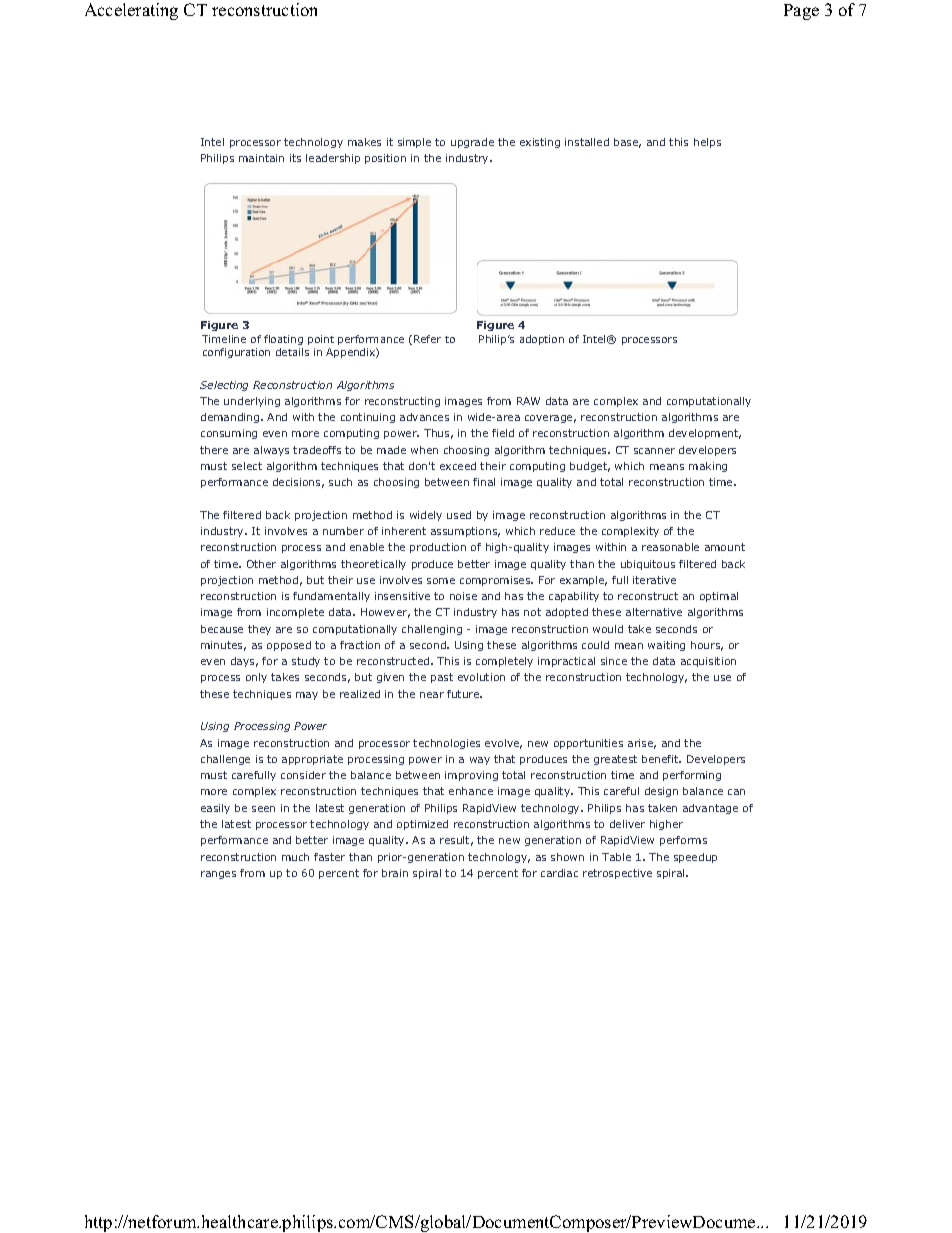 The image size is (952, 1233). Describe the element at coordinates (218, 875) in the screenshot. I see `ranges` at that location.
